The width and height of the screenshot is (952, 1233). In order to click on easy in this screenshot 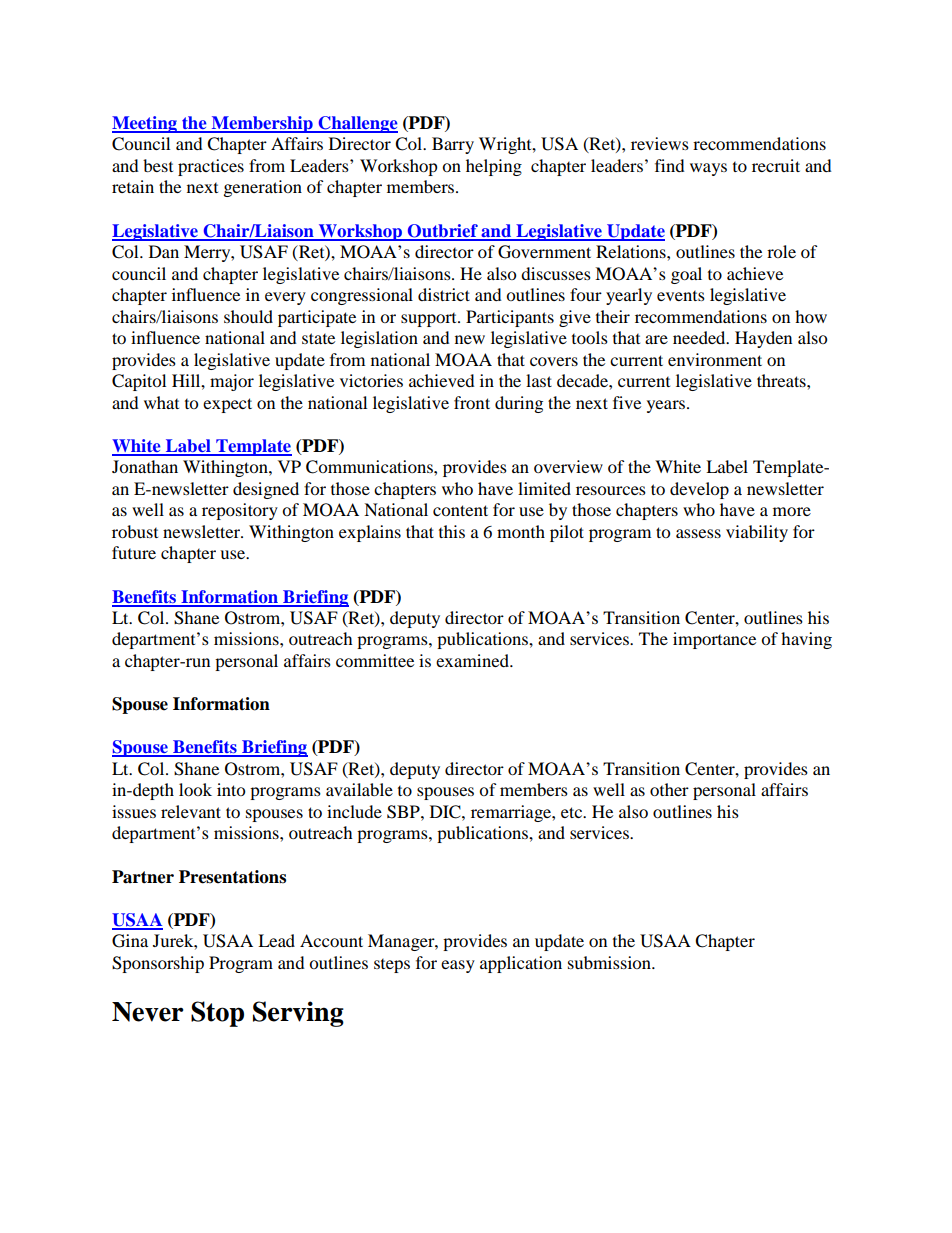, I will do `click(458, 966)`.
